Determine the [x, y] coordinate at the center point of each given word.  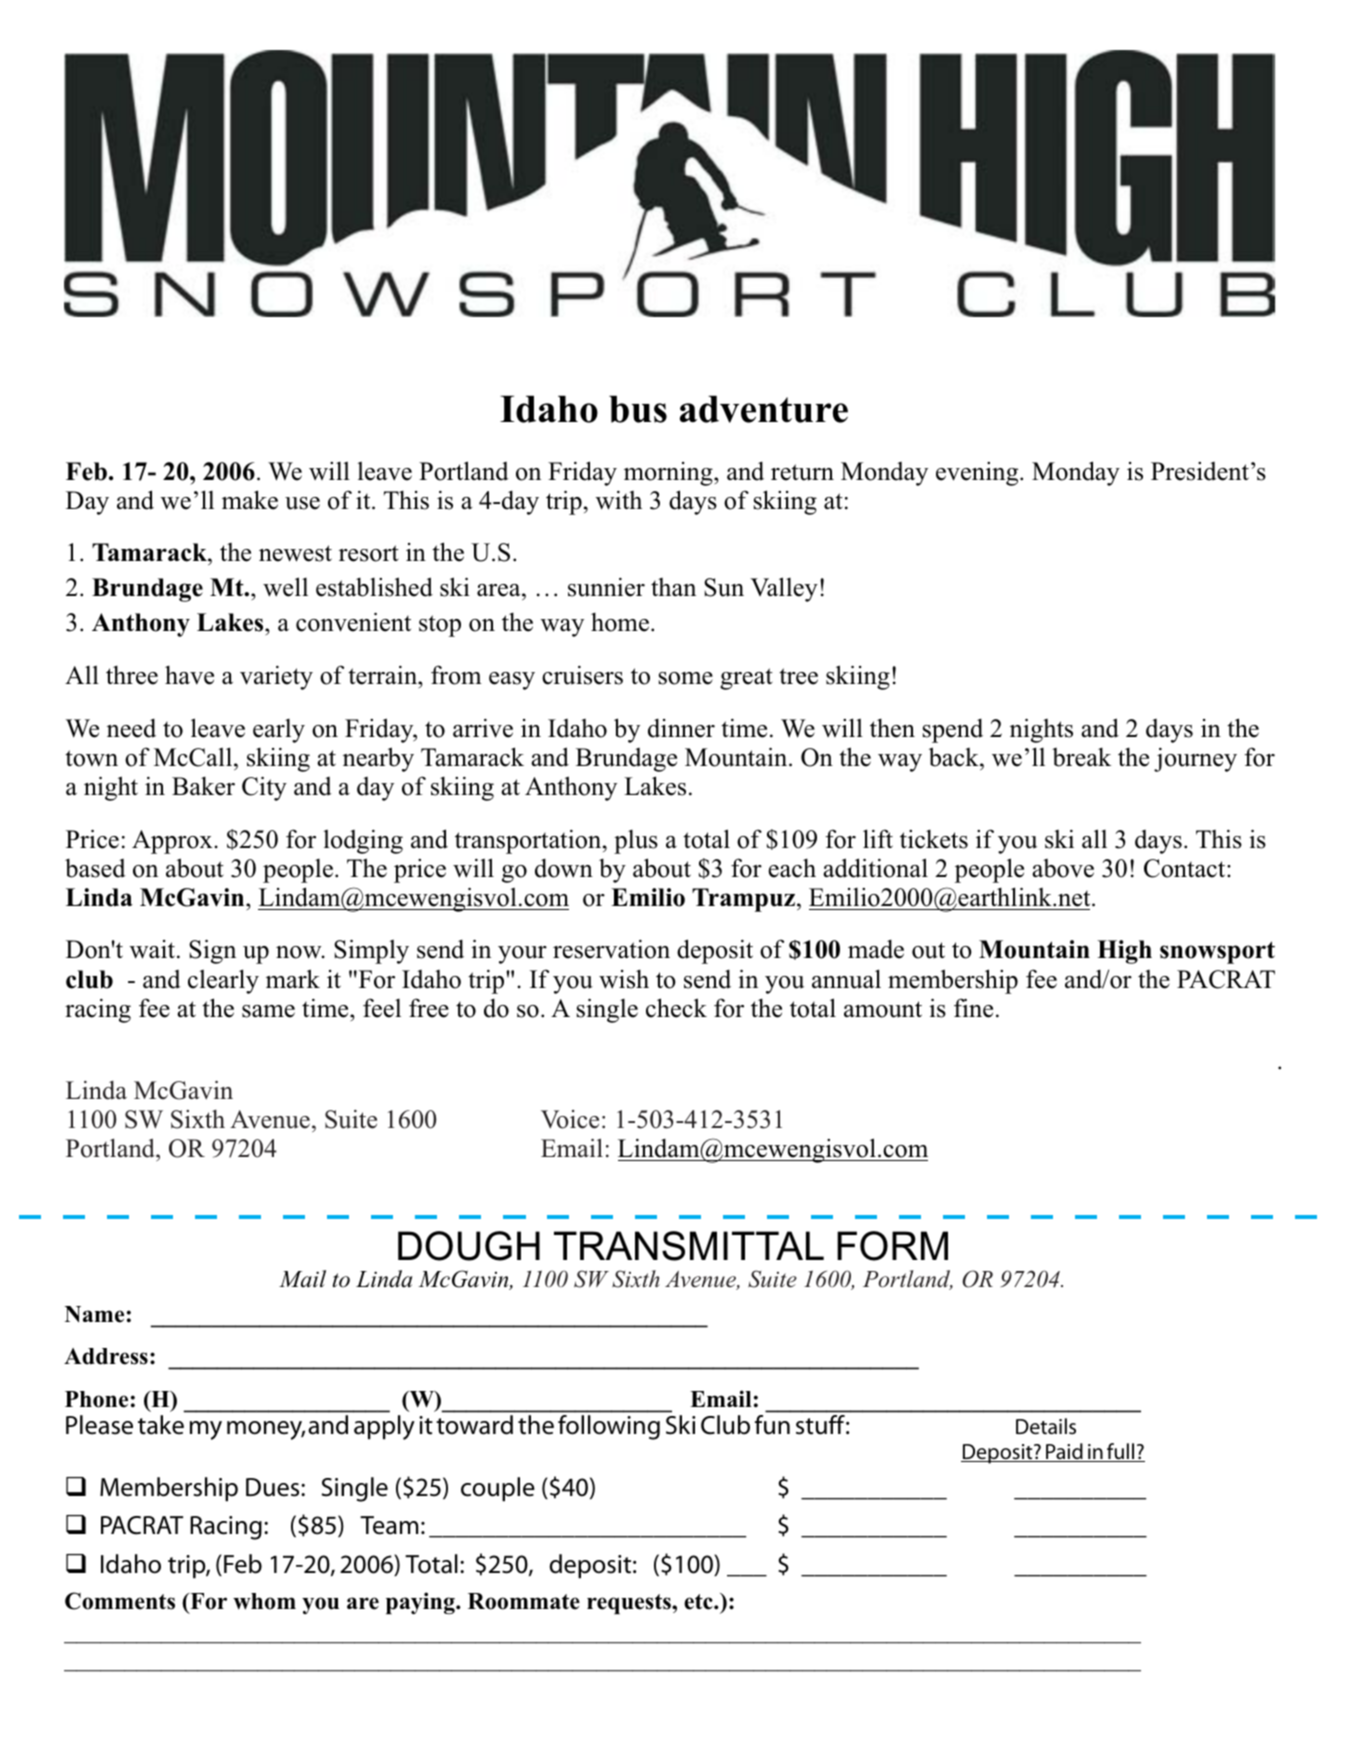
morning [669, 474]
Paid [1064, 1452]
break [1081, 757]
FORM [892, 1246]
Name [94, 1314]
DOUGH [469, 1246]
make [250, 500]
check [676, 1008]
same [268, 1011]
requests [630, 1604]
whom [264, 1601]
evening [978, 474]
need [131, 728]
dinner [681, 728]
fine [973, 1008]
